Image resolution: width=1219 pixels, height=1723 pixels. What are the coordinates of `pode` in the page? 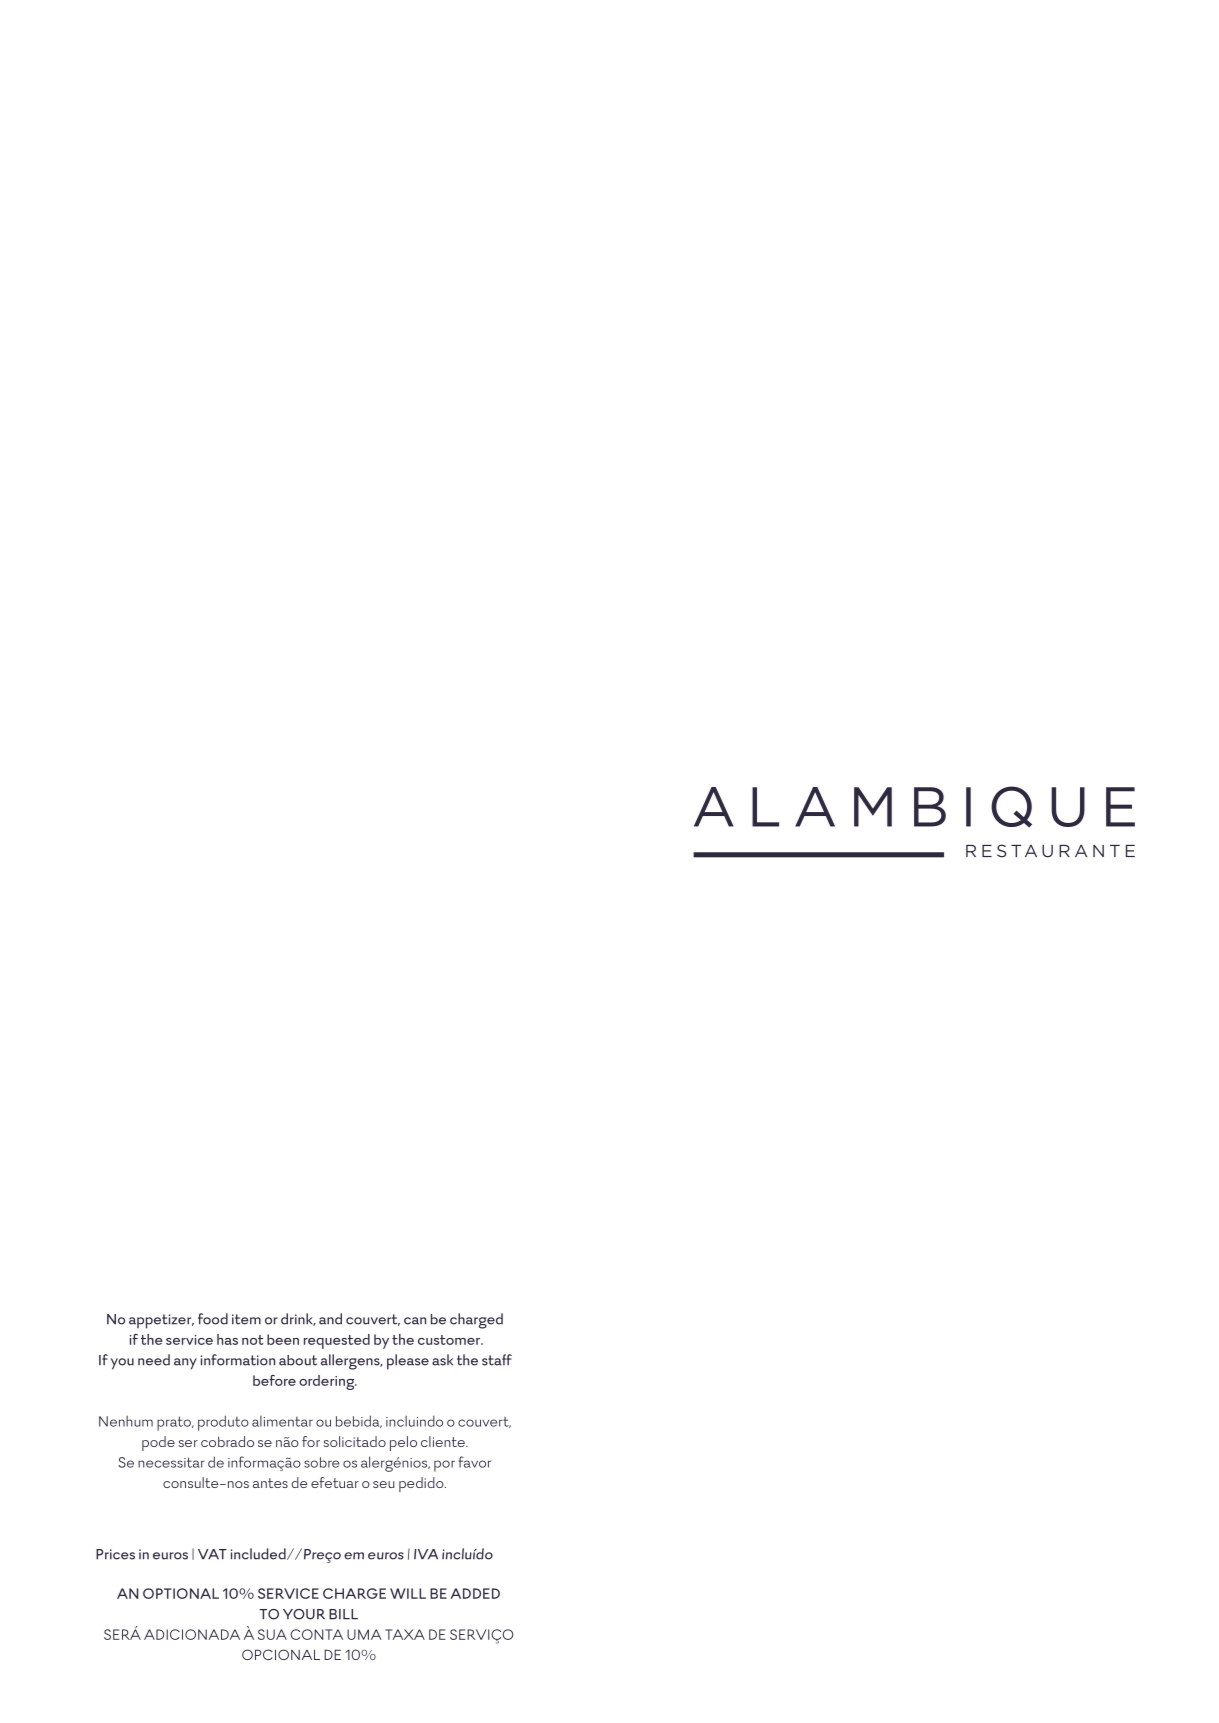 It's located at (158, 1443).
